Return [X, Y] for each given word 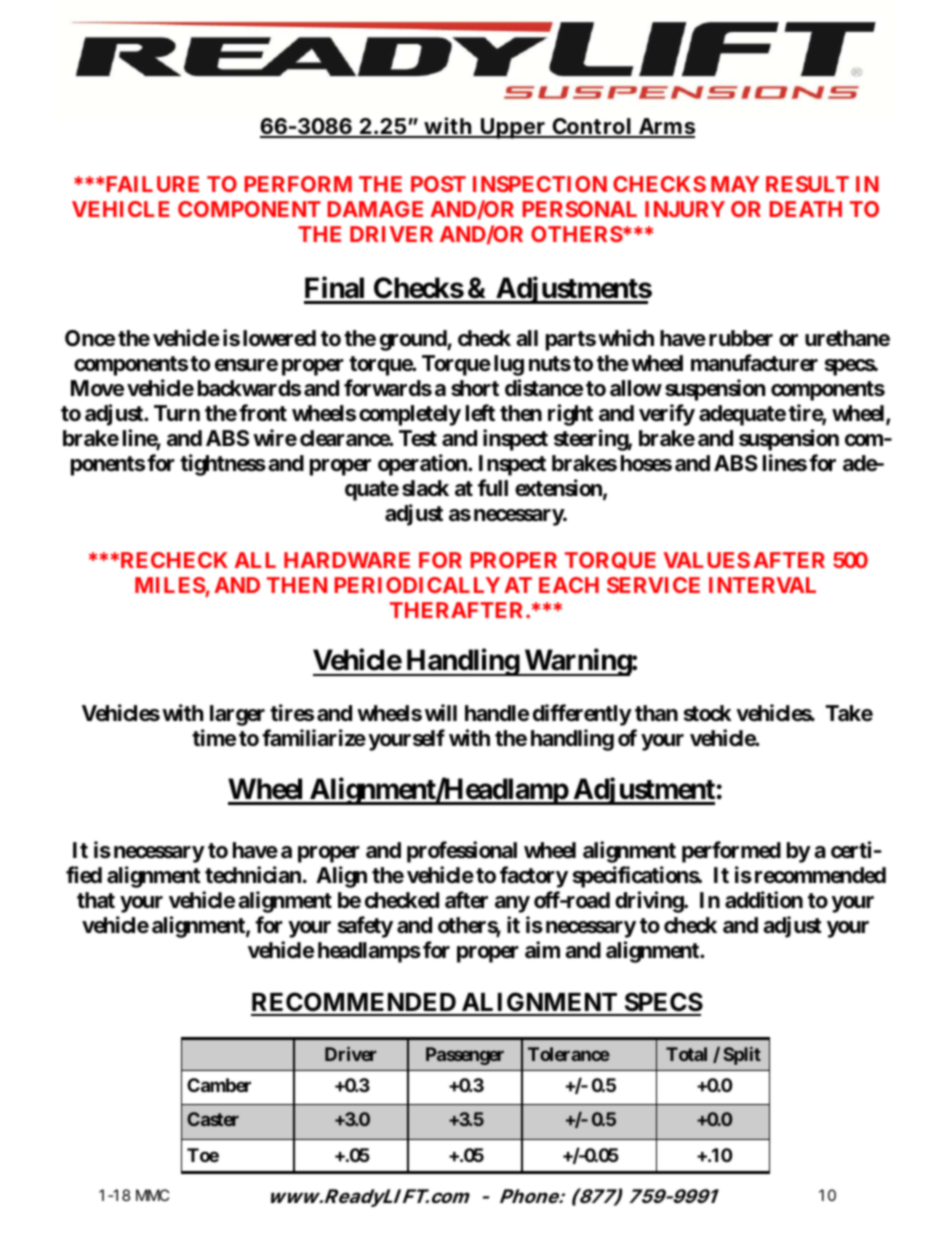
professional [462, 852]
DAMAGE [375, 209]
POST [438, 184]
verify [667, 415]
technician [253, 875]
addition [764, 900]
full [493, 487]
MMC [152, 1195]
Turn [177, 413]
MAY [735, 184]
